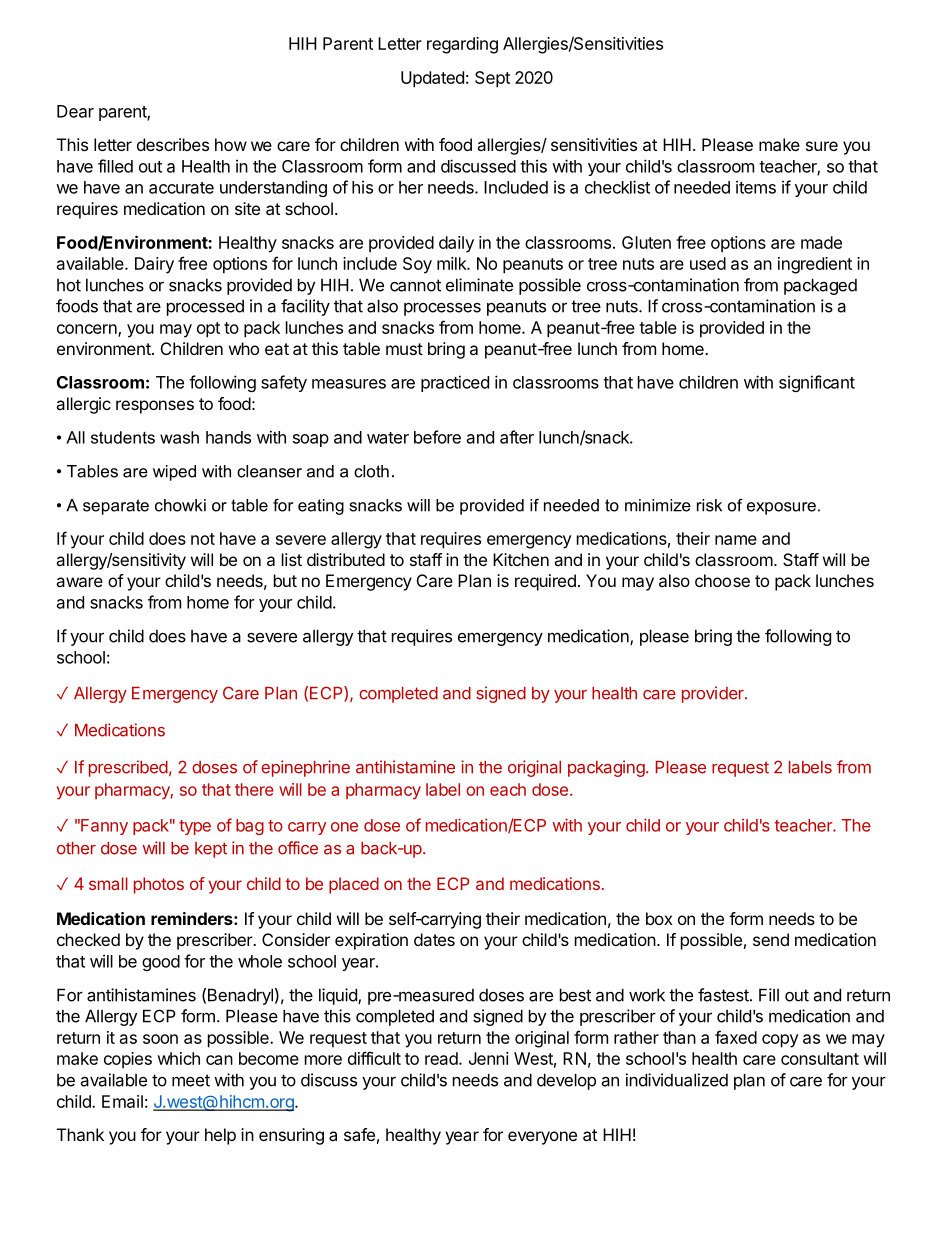 This screenshot has width=952, height=1233. Describe the element at coordinates (79, 582) in the screenshot. I see `aware` at that location.
